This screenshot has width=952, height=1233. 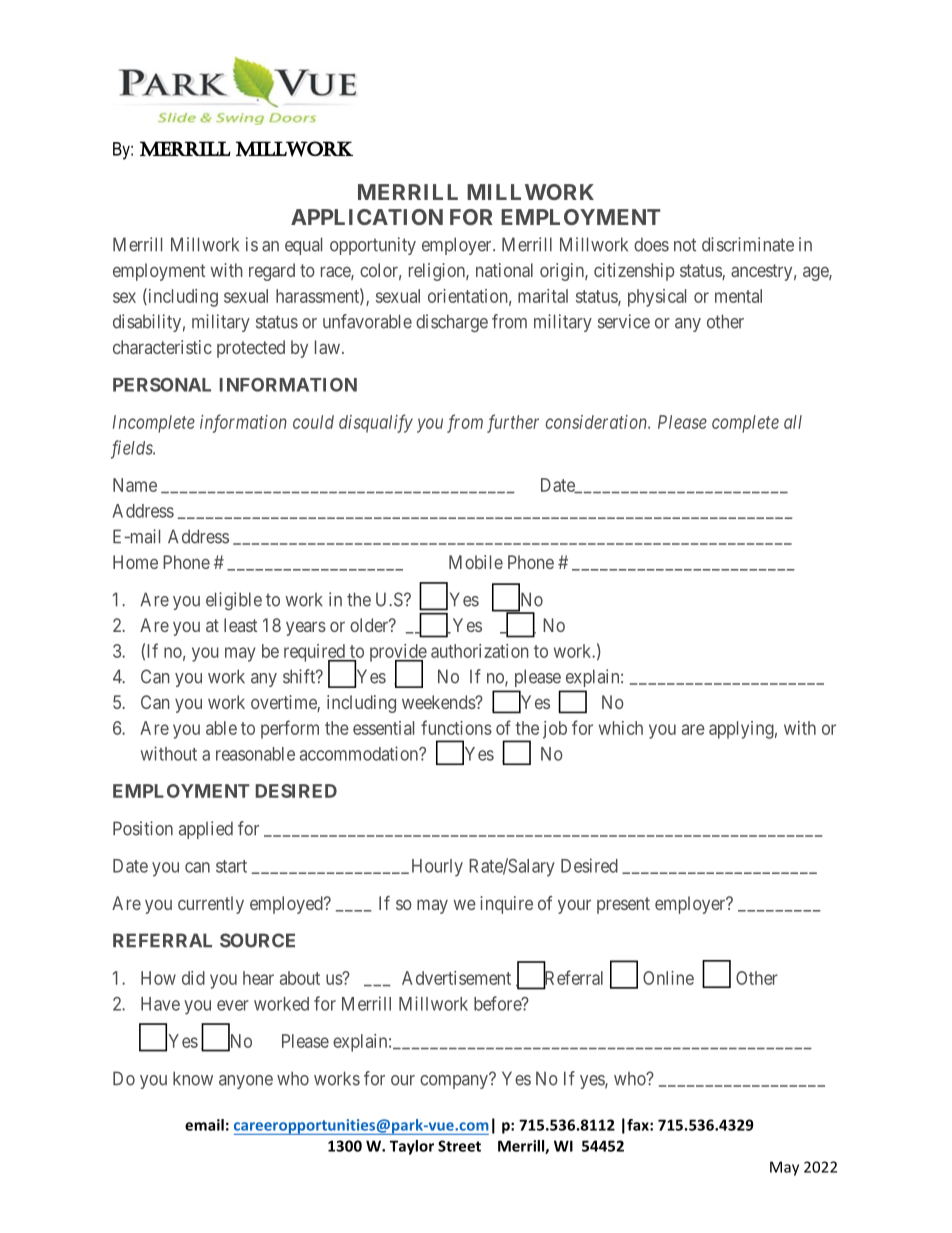 I want to click on inquire, so click(x=506, y=905).
